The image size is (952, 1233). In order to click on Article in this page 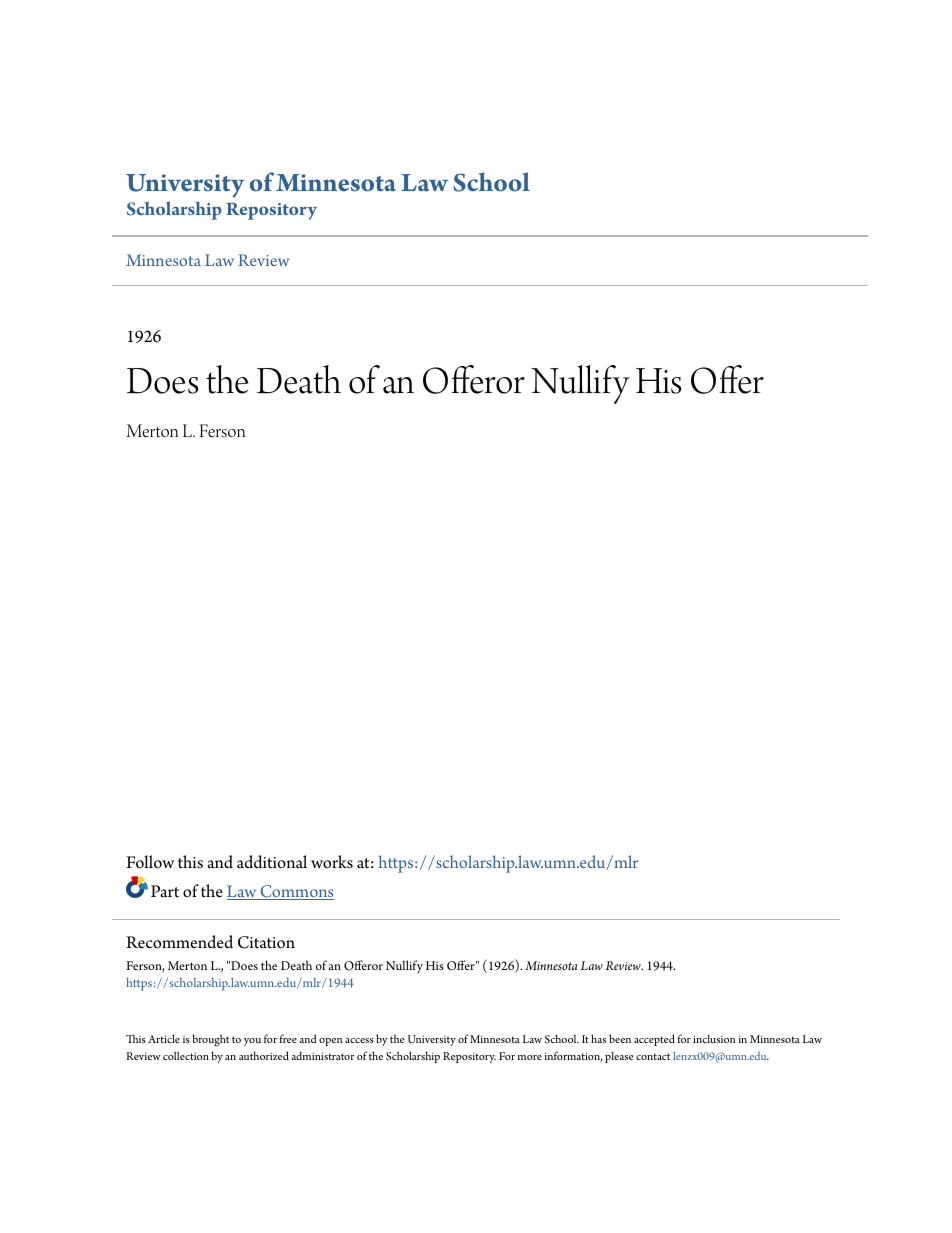, I will do `click(164, 1038)`.
